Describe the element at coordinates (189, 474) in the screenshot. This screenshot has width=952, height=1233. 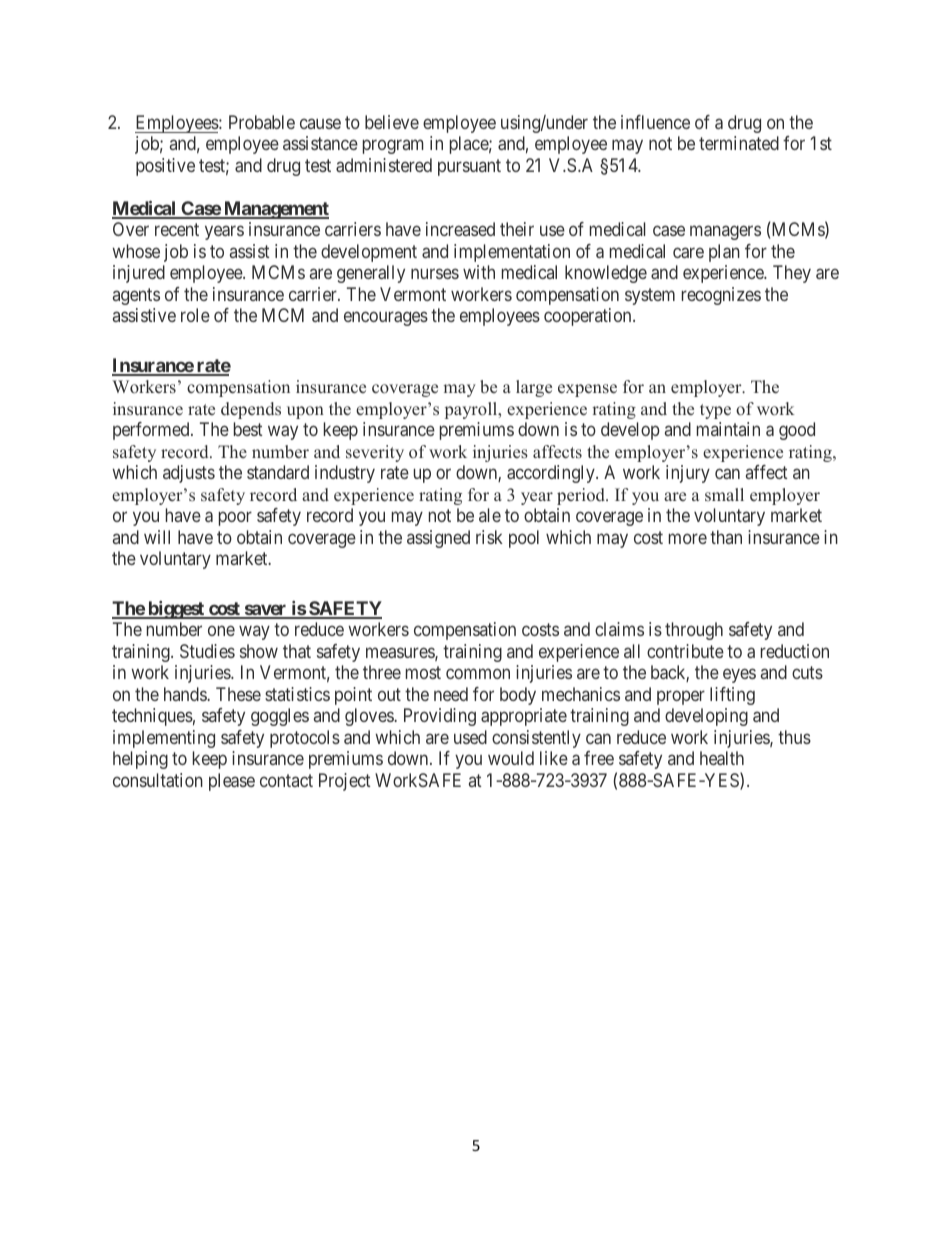
I see `adjusts` at that location.
